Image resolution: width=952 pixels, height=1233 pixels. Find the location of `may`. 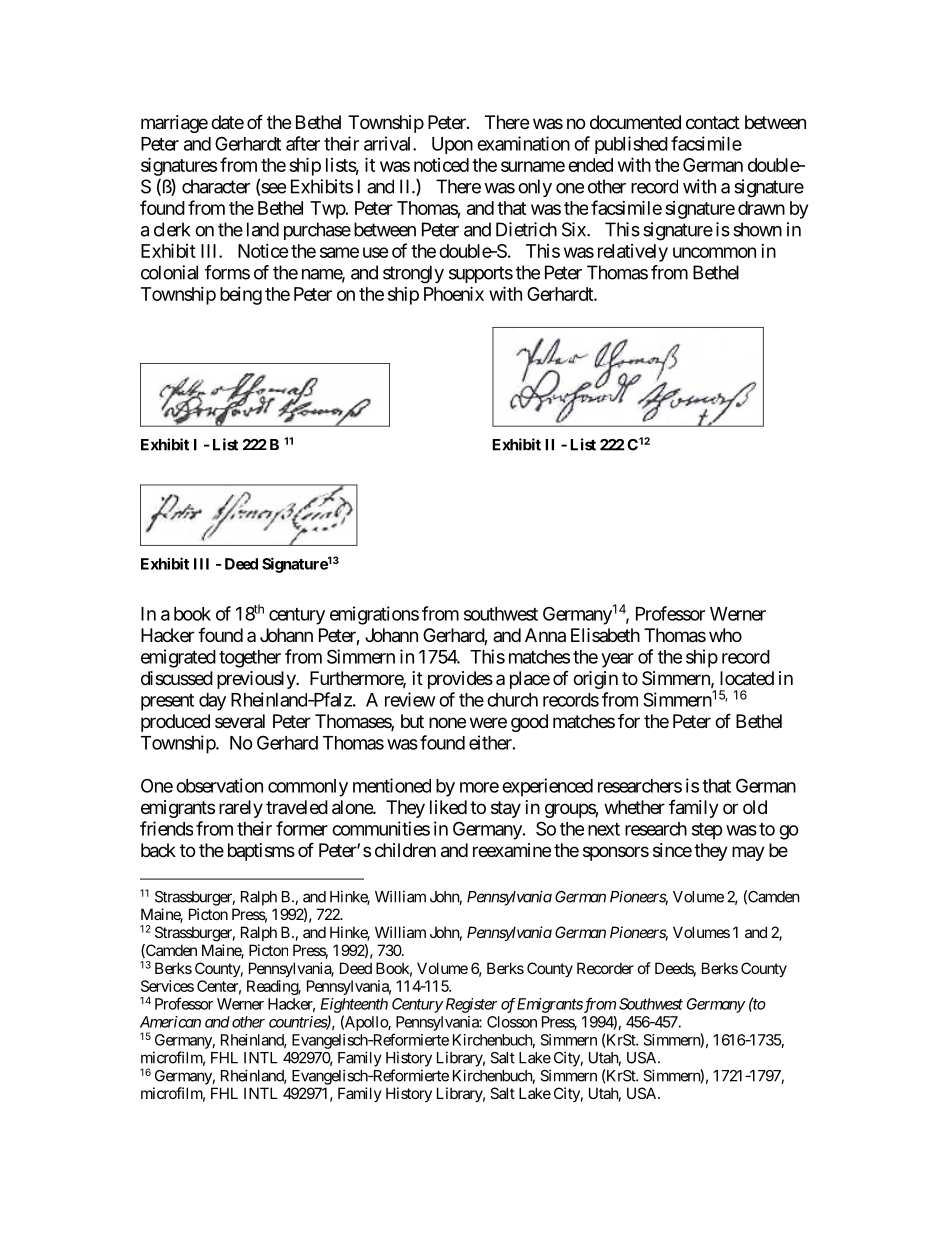

may is located at coordinates (748, 853).
